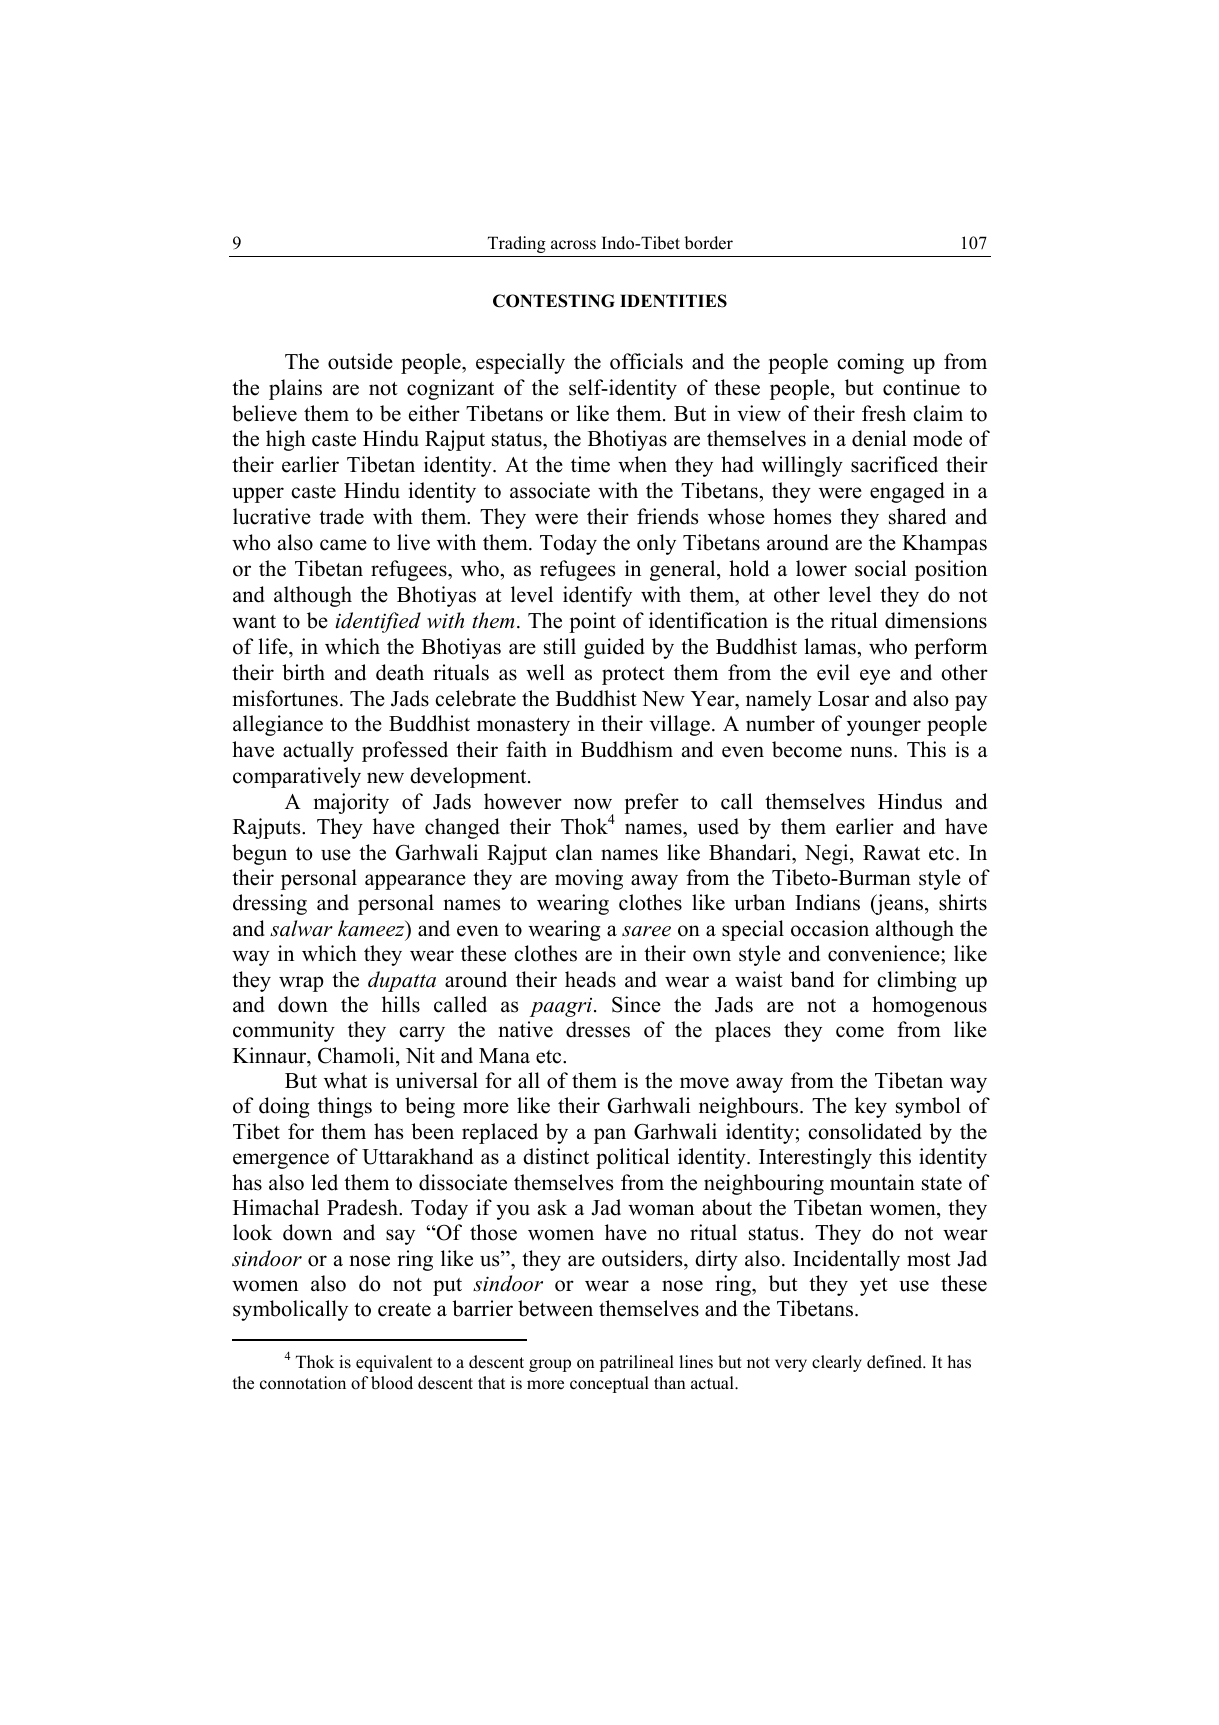  Describe the element at coordinates (637, 1363) in the image. I see `patrilineal` at that location.
